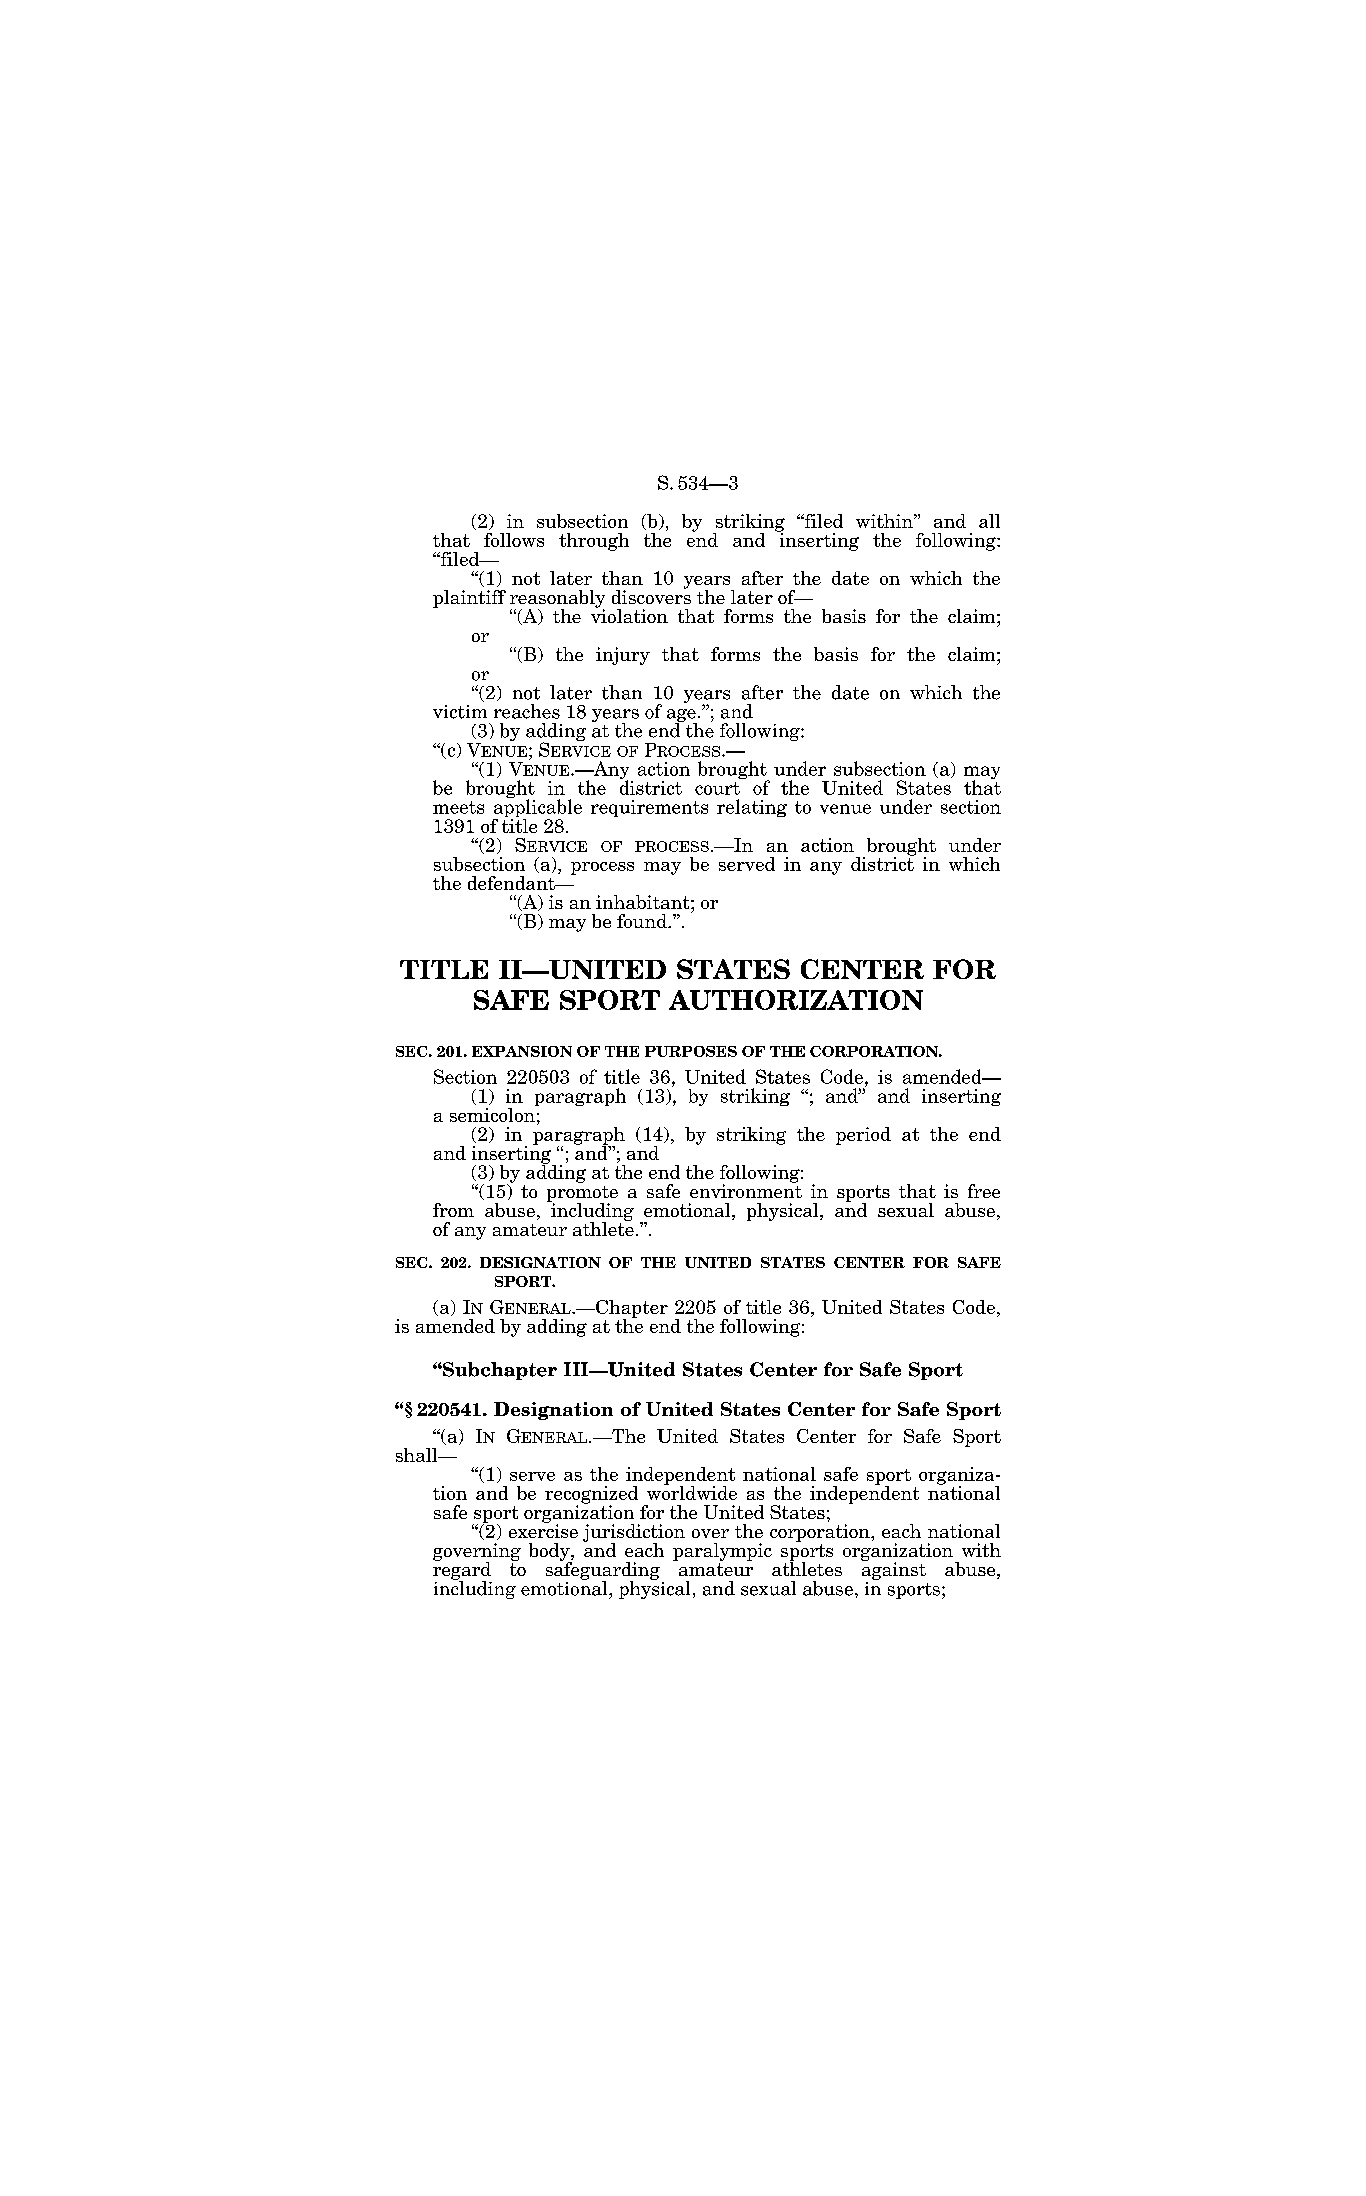 The width and height of the document is (1366, 2196). What do you see at coordinates (522, 1051) in the document?
I see `EXPANSION` at bounding box center [522, 1051].
